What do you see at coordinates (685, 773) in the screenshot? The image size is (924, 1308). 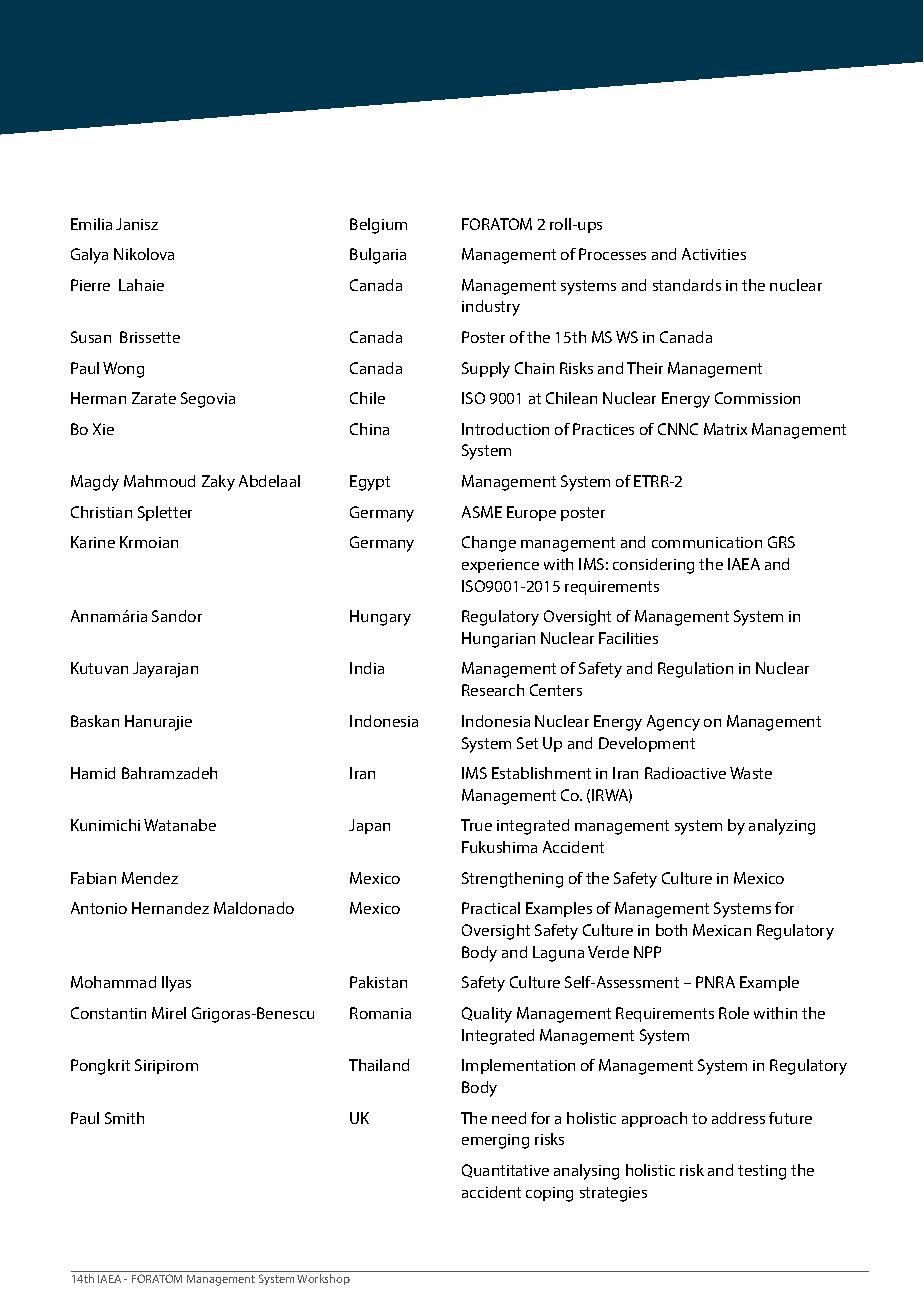 I see `Radioactive` at bounding box center [685, 773].
